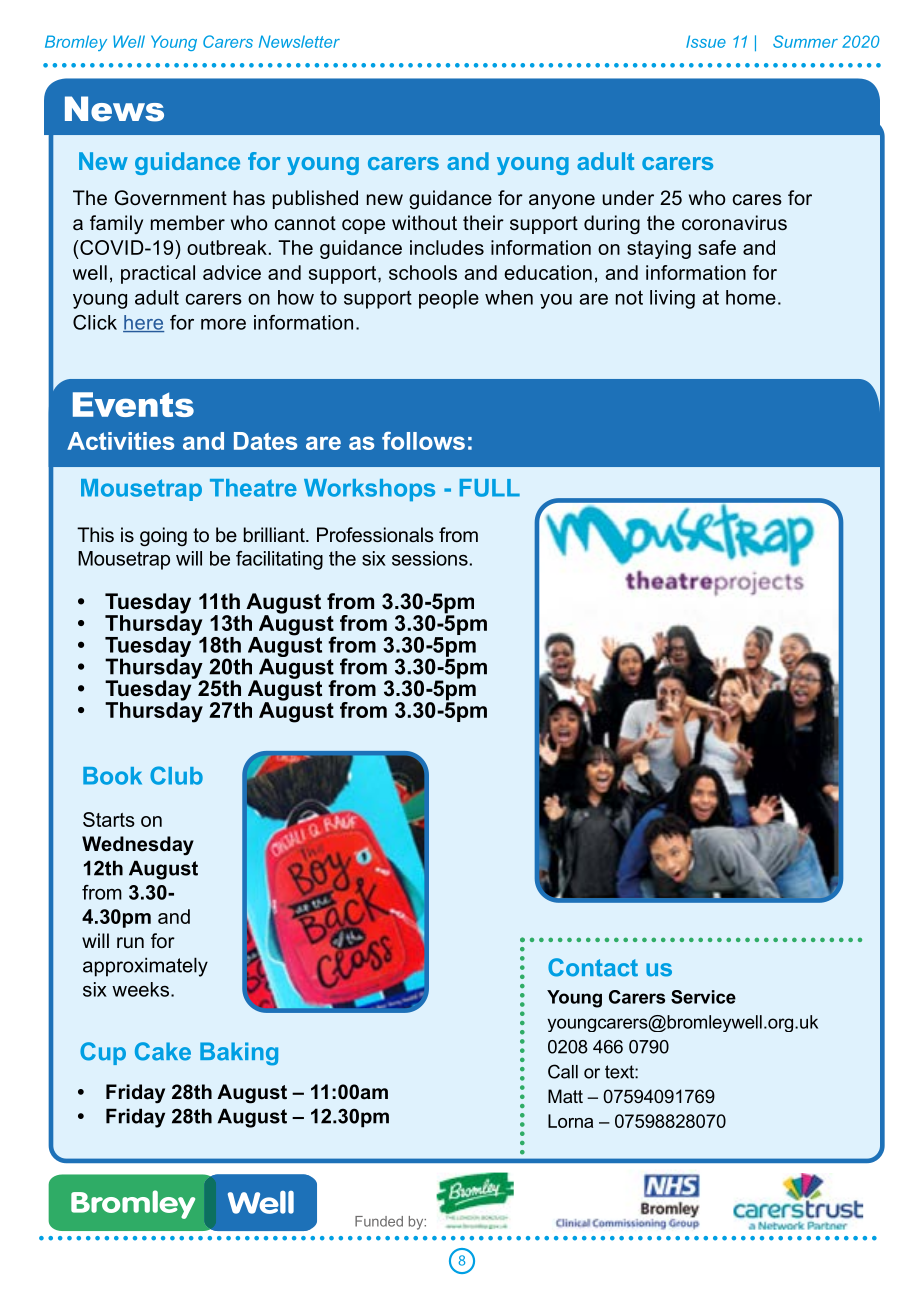 The image size is (924, 1308). What do you see at coordinates (171, 198) in the document?
I see `Government` at bounding box center [171, 198].
